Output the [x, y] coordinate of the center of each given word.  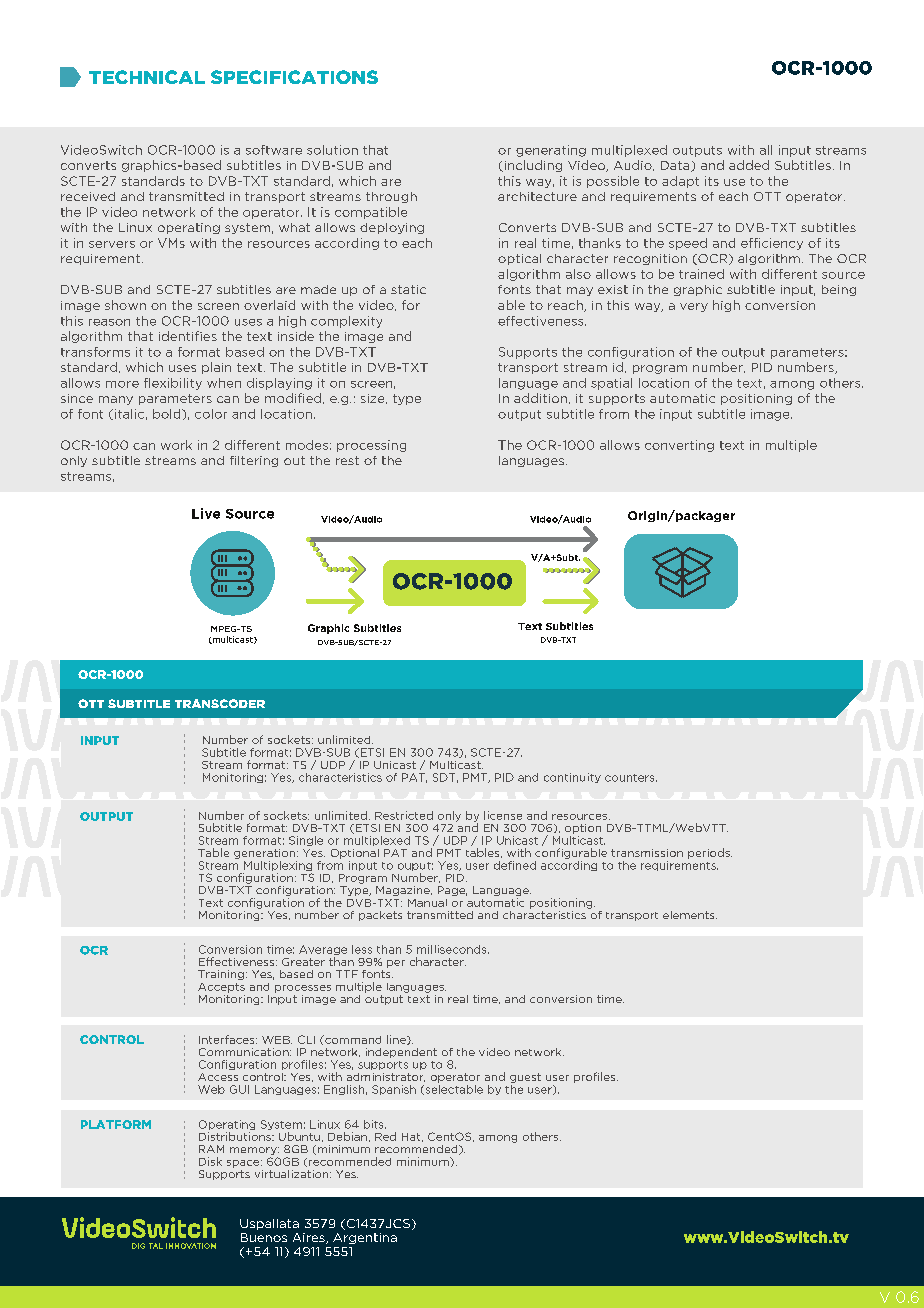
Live [206, 513]
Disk [210, 1161]
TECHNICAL [147, 77]
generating [551, 151]
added [749, 165]
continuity [572, 778]
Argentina [365, 1238]
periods [710, 853]
